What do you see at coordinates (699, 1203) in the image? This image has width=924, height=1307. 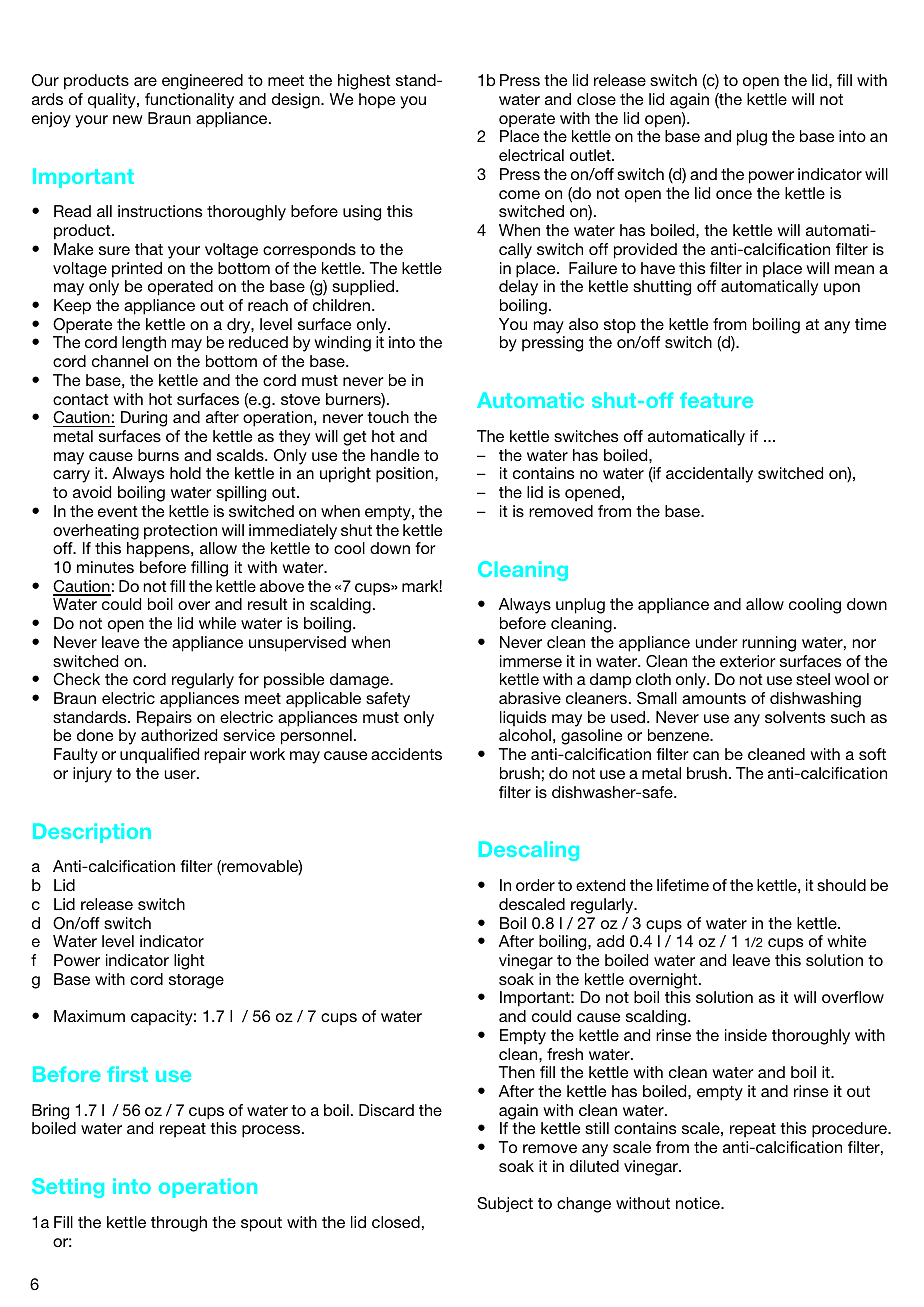 I see `notice` at bounding box center [699, 1203].
